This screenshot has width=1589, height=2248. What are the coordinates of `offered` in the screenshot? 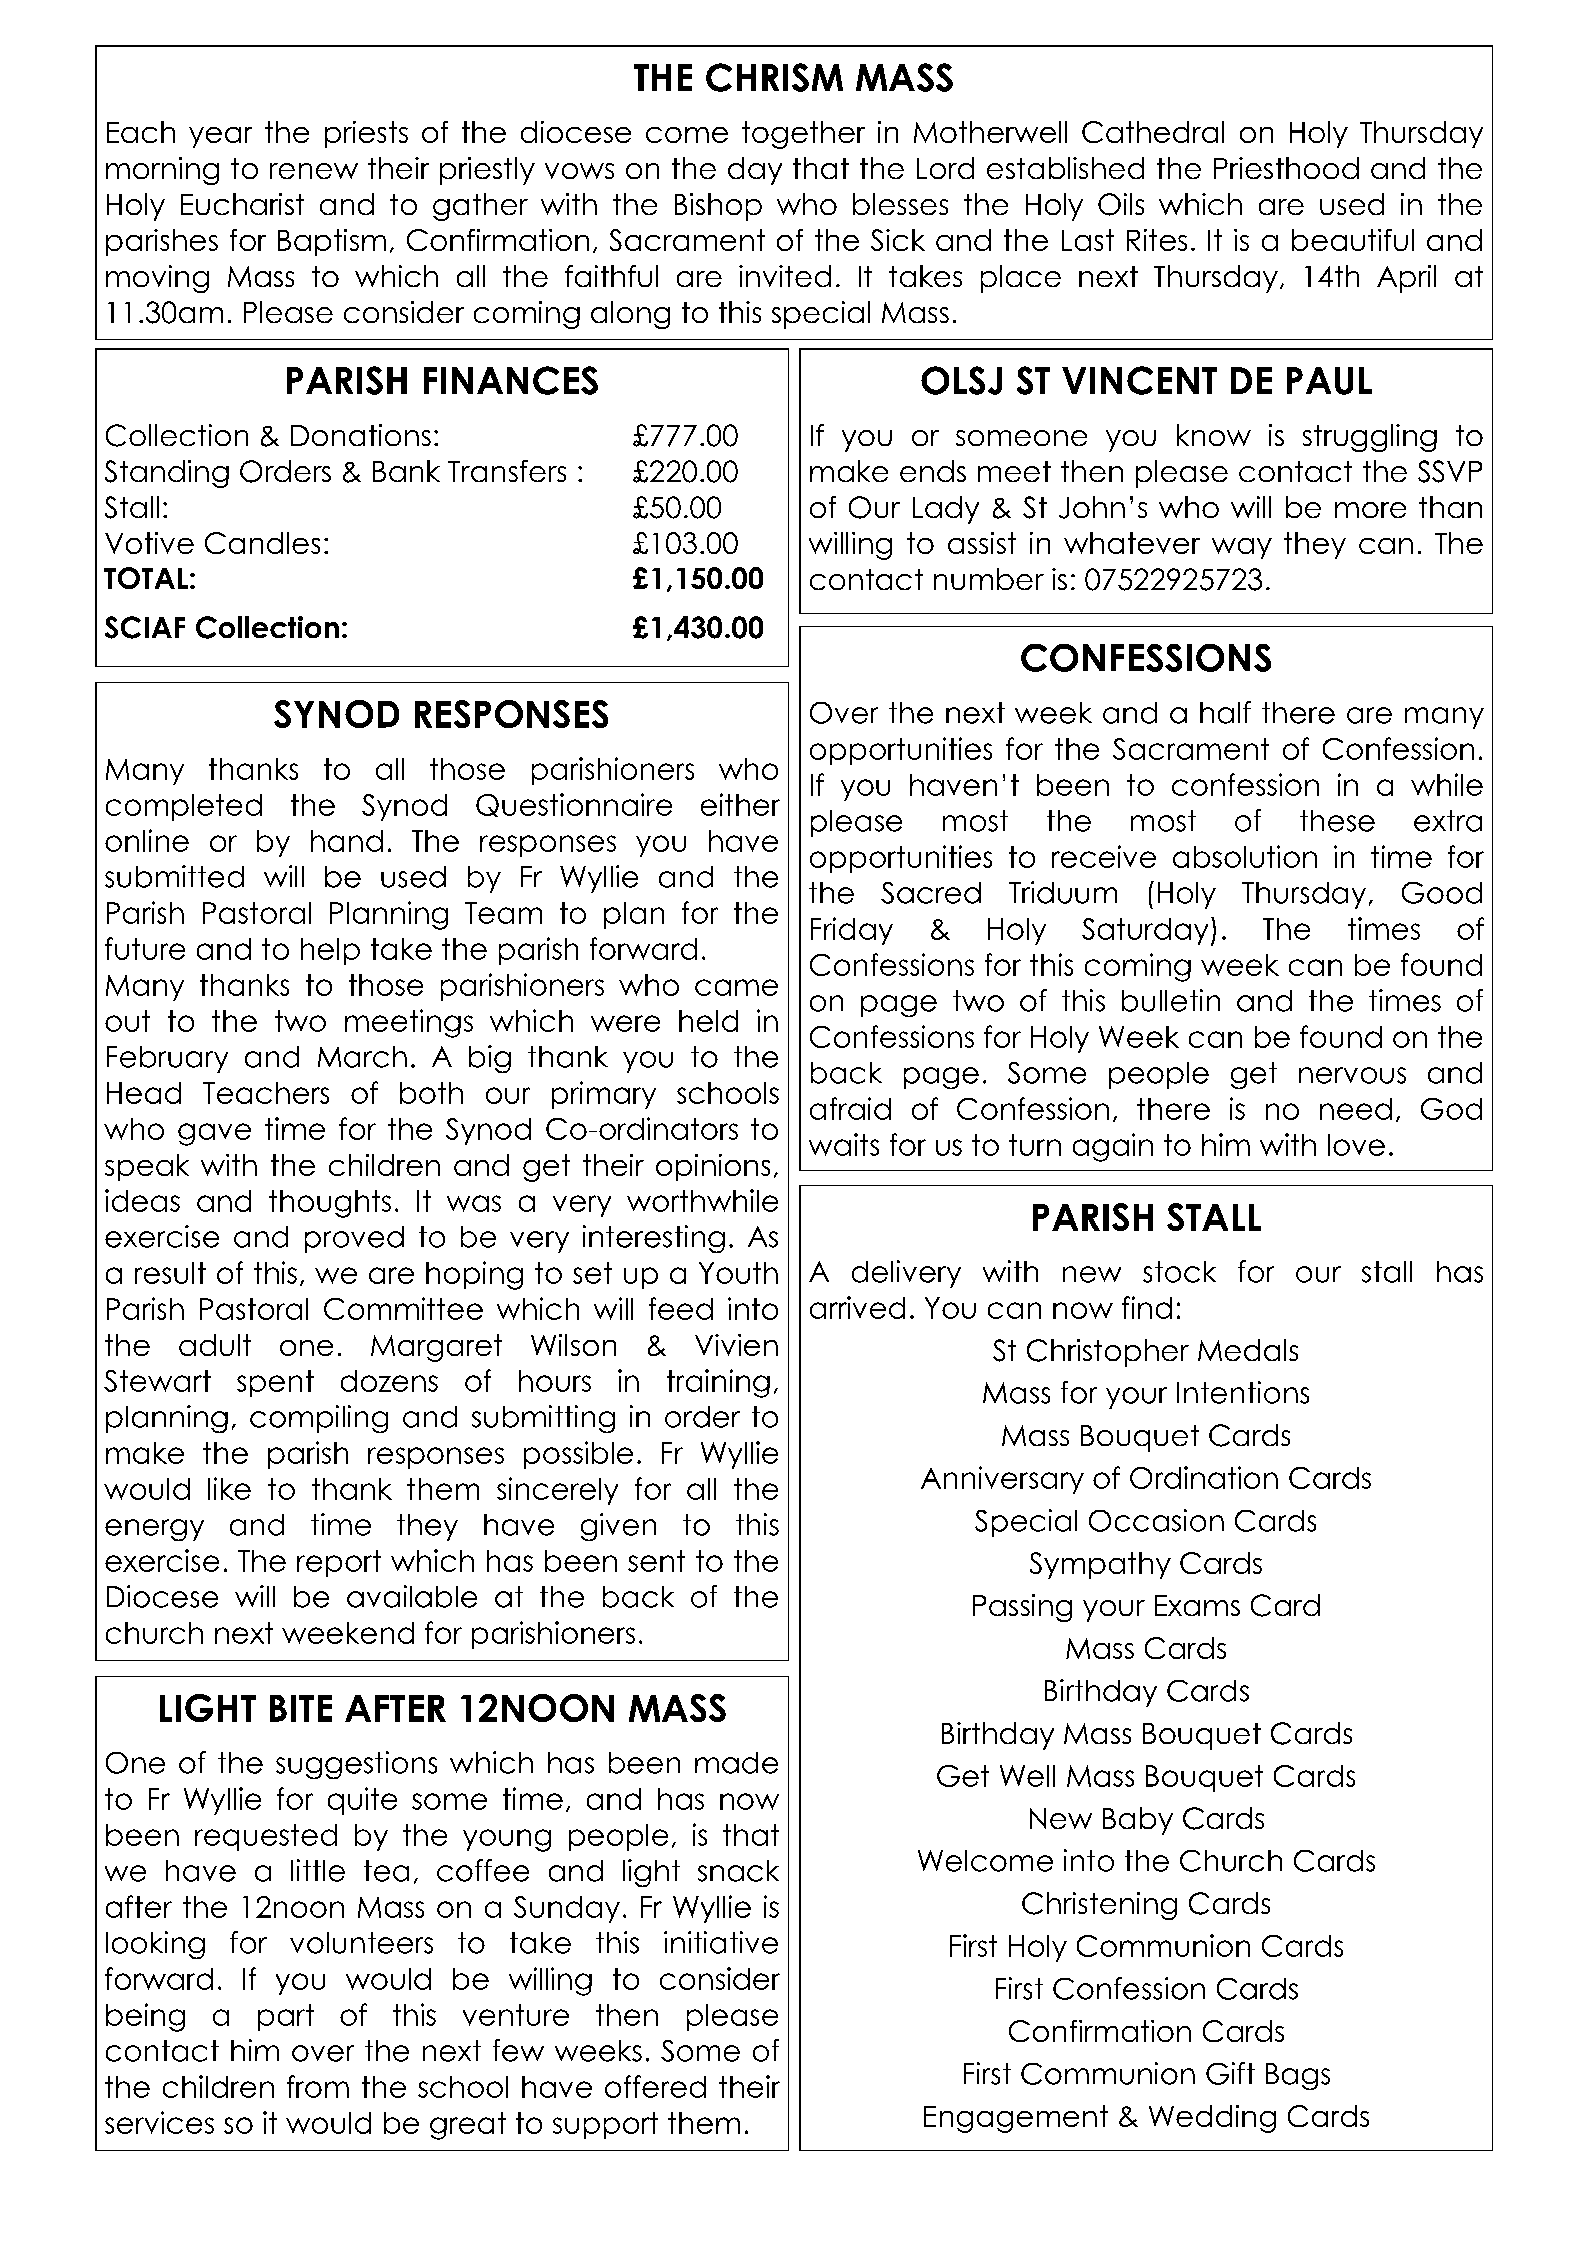 It's located at (655, 2086).
